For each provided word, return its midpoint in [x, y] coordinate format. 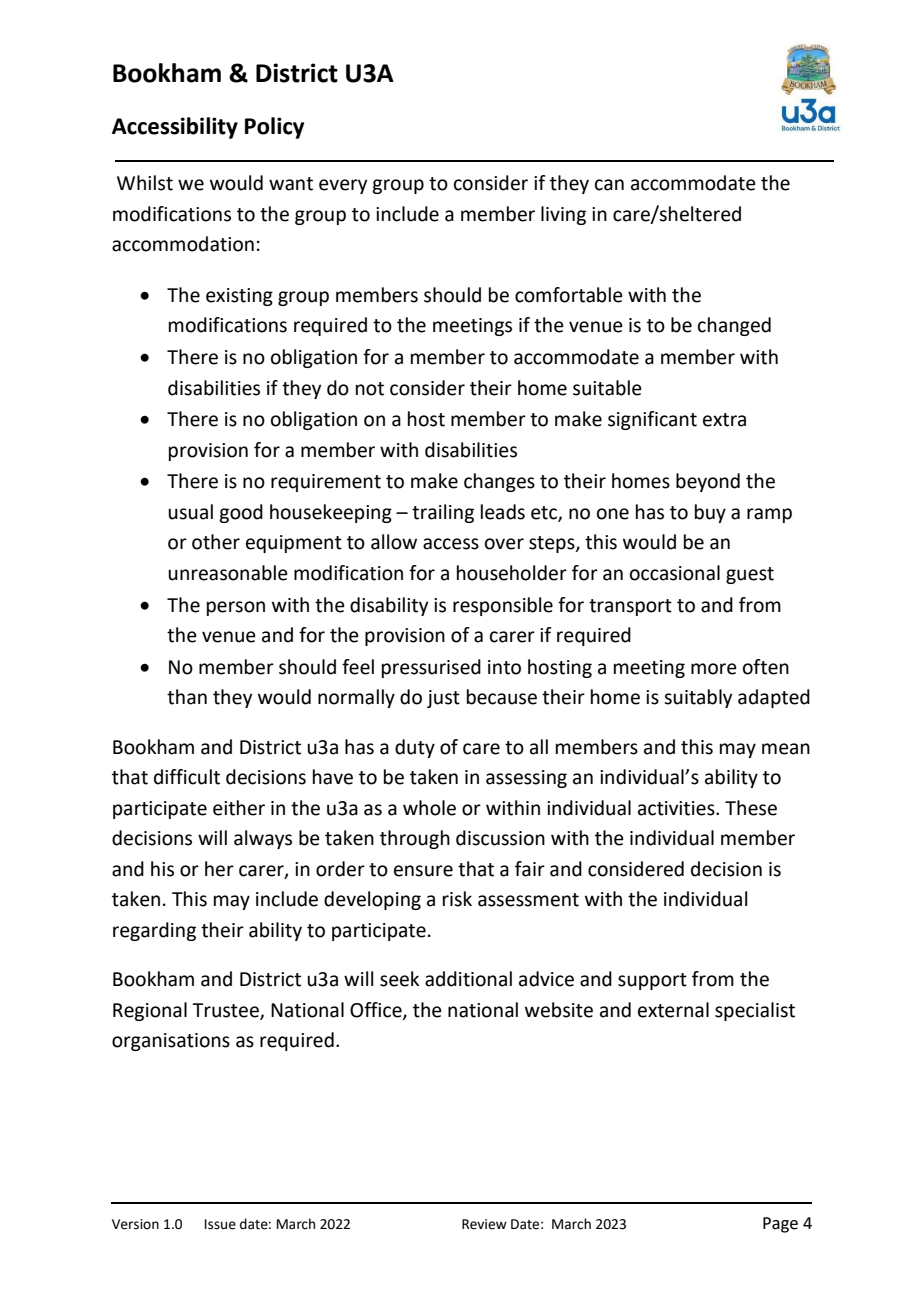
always [263, 839]
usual [190, 512]
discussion [500, 838]
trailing [443, 513]
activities [677, 808]
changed [734, 326]
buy [710, 513]
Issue [220, 1224]
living [563, 215]
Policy [274, 128]
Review [484, 1224]
